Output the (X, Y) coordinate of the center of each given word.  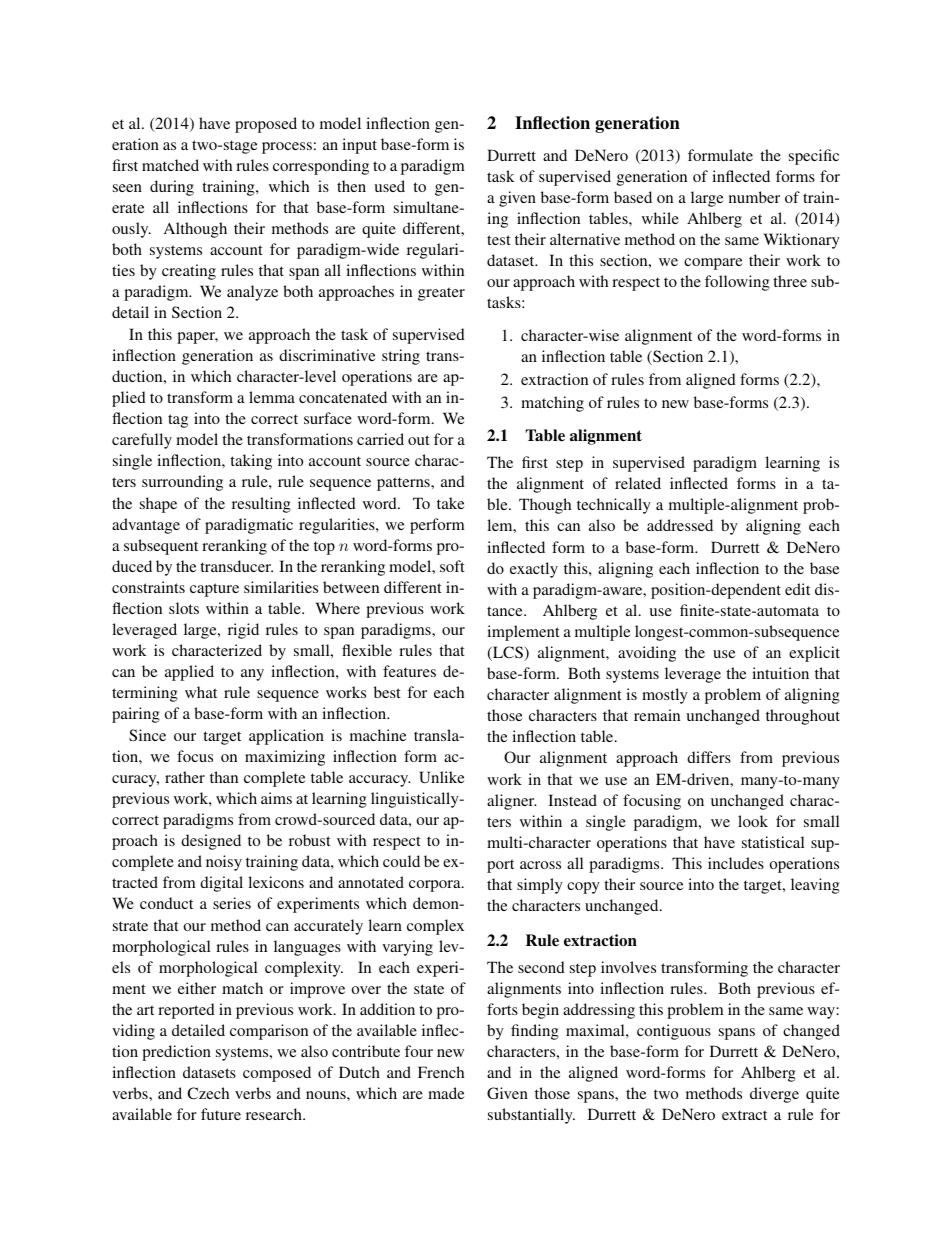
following (737, 283)
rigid (243, 631)
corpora (436, 886)
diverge (774, 1095)
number (754, 197)
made (446, 1093)
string (401, 357)
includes (736, 863)
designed (211, 842)
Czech (208, 1093)
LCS (508, 653)
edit (797, 589)
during (172, 188)
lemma (272, 397)
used (389, 186)
